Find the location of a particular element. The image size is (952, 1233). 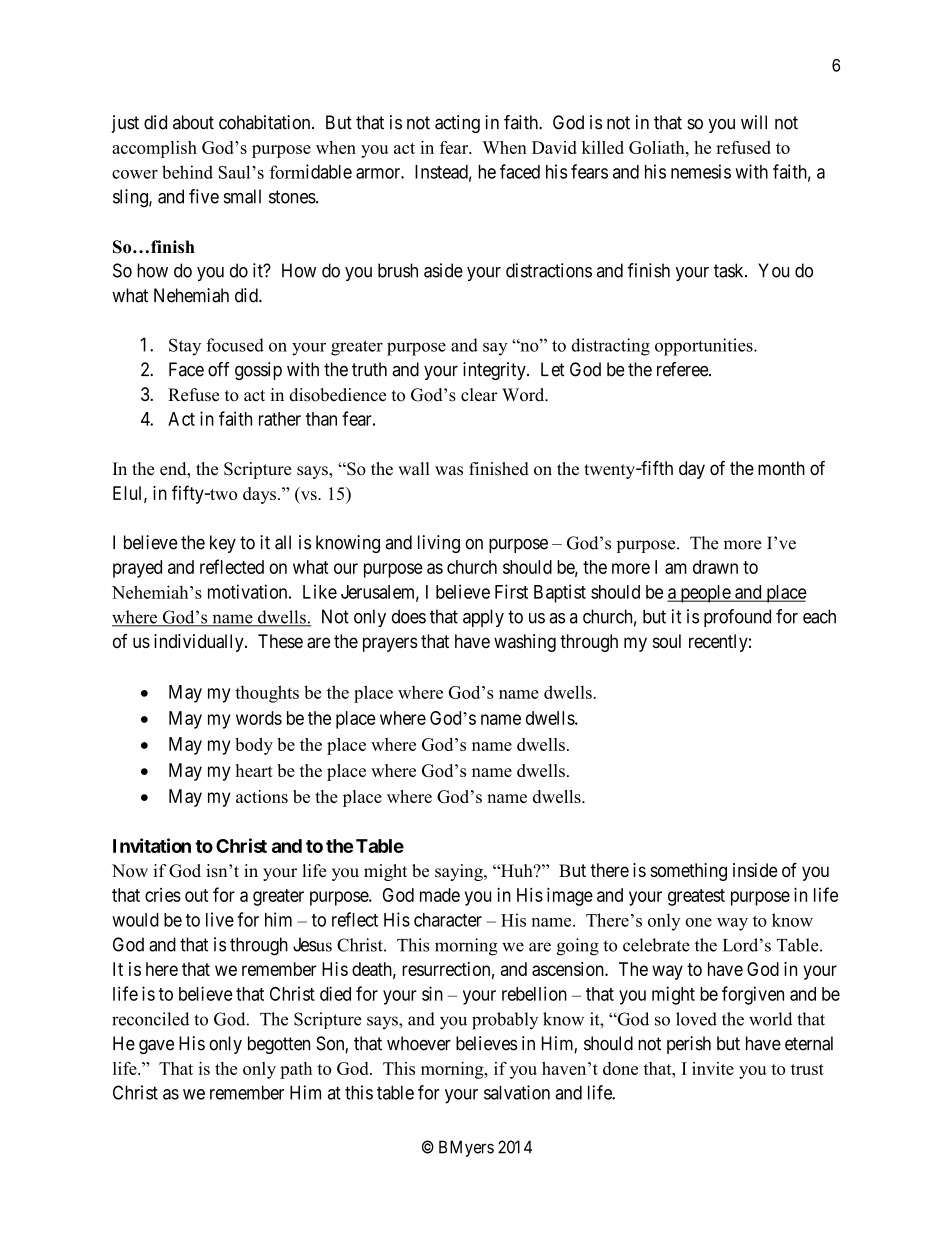

whoever is located at coordinates (419, 1043).
